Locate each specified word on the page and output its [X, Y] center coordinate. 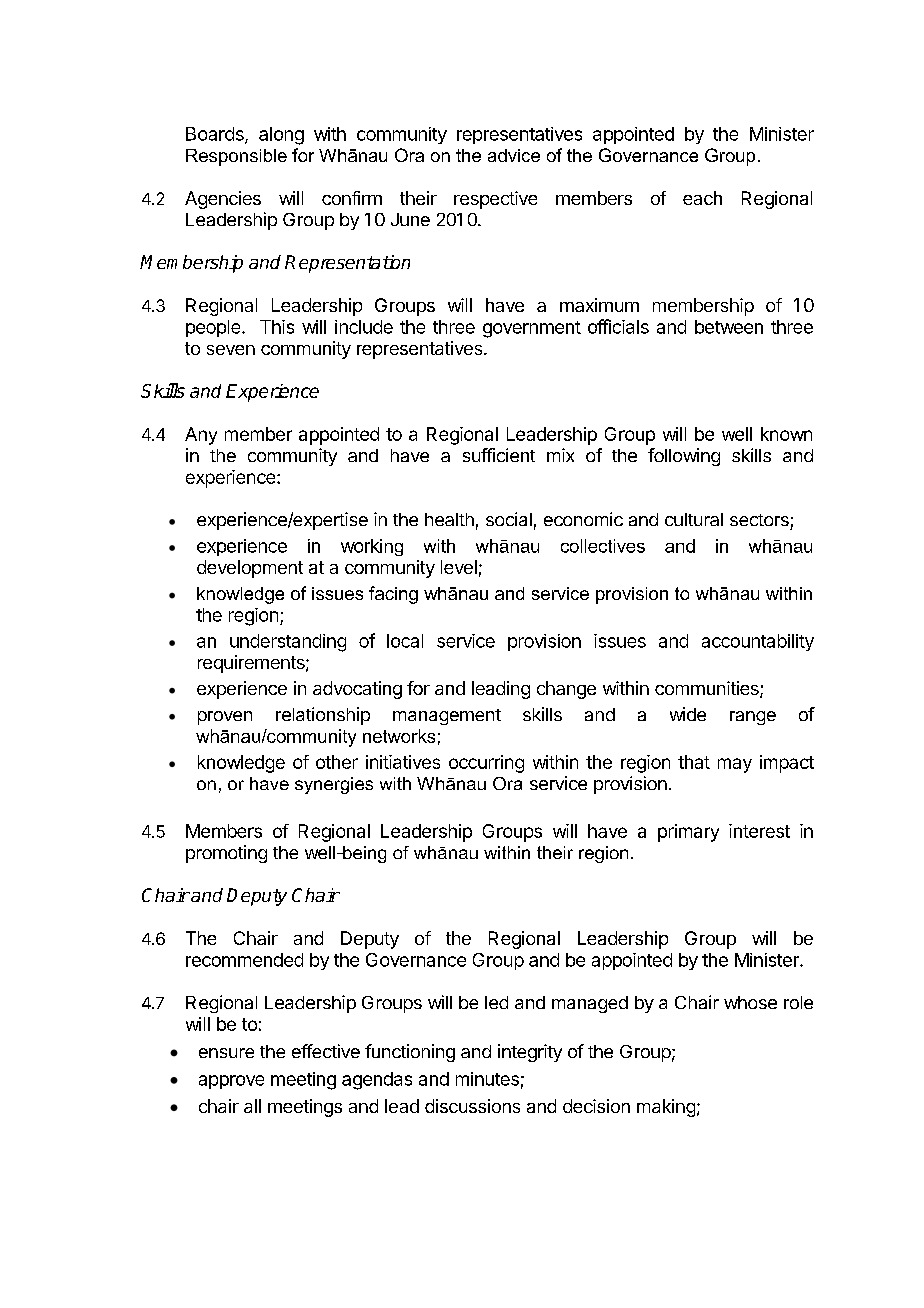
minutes [487, 1079]
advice [514, 155]
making [666, 1108]
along [281, 136]
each [702, 198]
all [252, 1106]
